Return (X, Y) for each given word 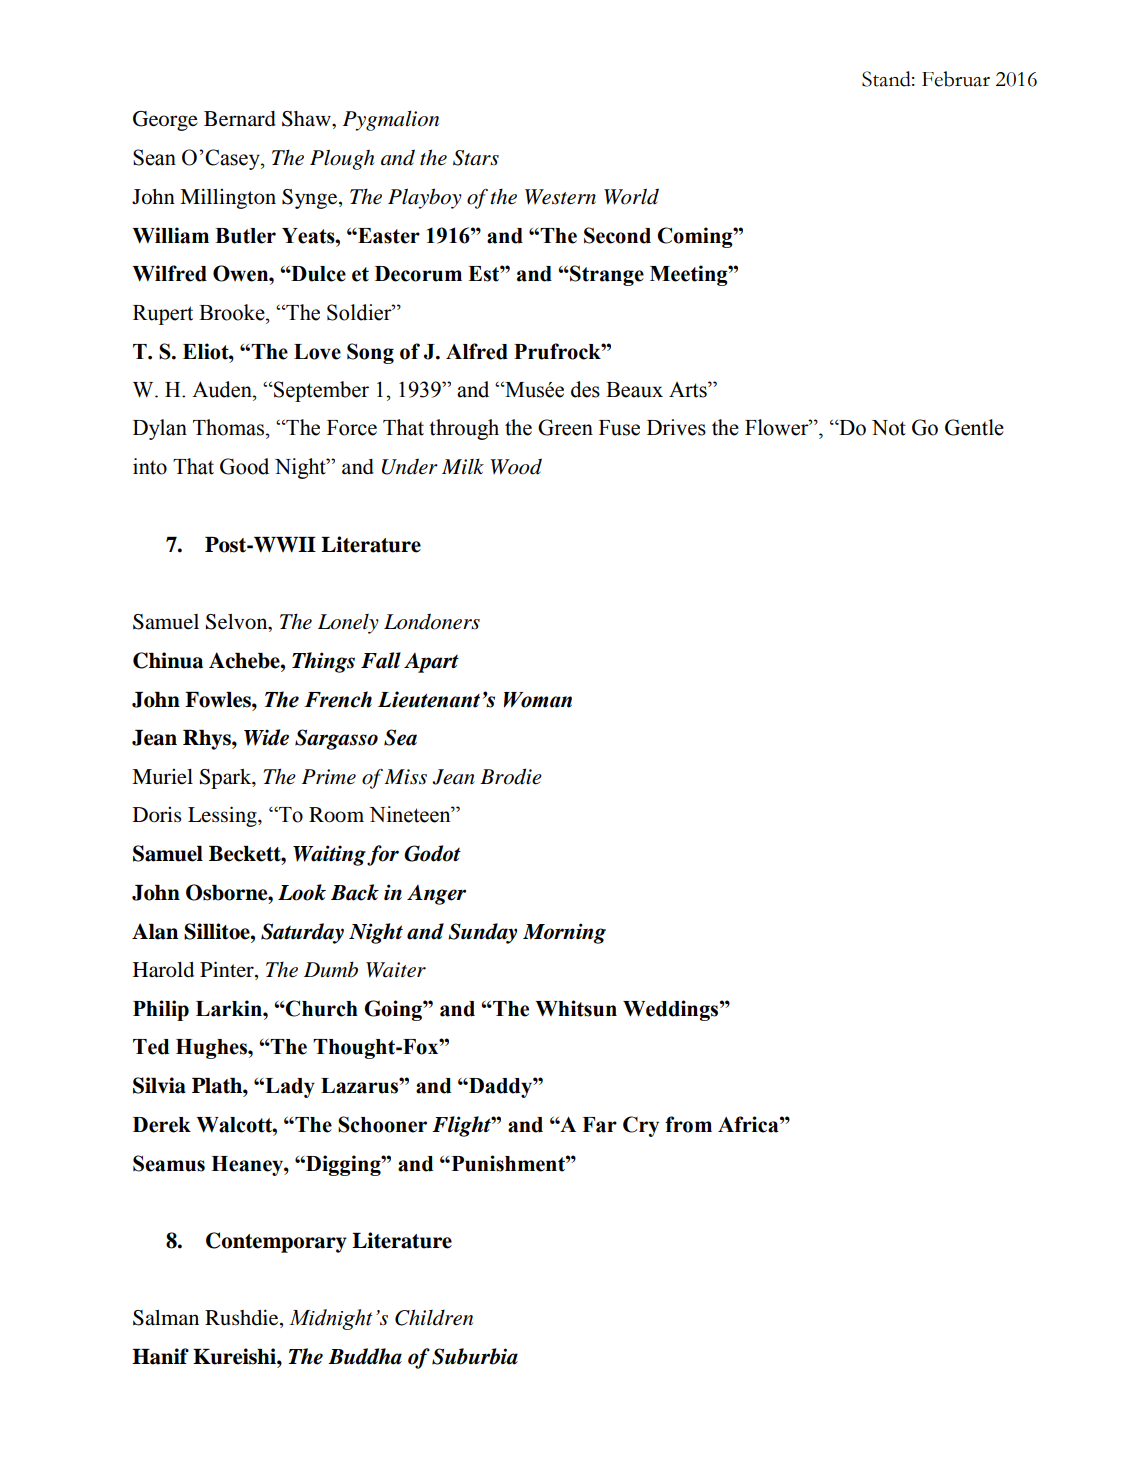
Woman (538, 700)
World (631, 196)
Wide (266, 737)
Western (560, 197)
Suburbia (475, 1356)
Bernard (240, 119)
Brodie (511, 776)
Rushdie (243, 1317)
